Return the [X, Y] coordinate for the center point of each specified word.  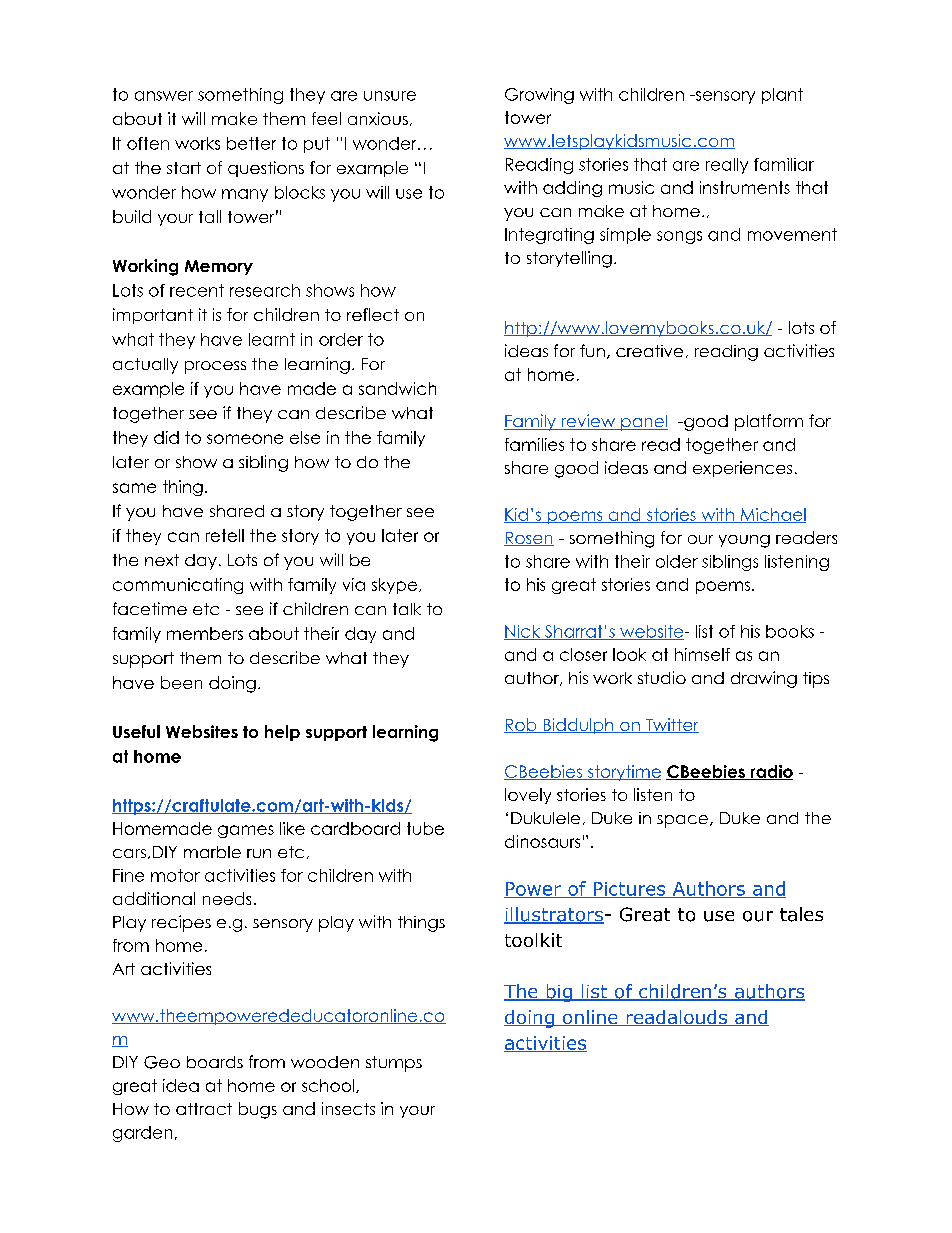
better [251, 143]
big [559, 993]
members [205, 633]
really [727, 166]
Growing [539, 96]
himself [702, 654]
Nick [523, 632]
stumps [394, 1064]
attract [204, 1109]
